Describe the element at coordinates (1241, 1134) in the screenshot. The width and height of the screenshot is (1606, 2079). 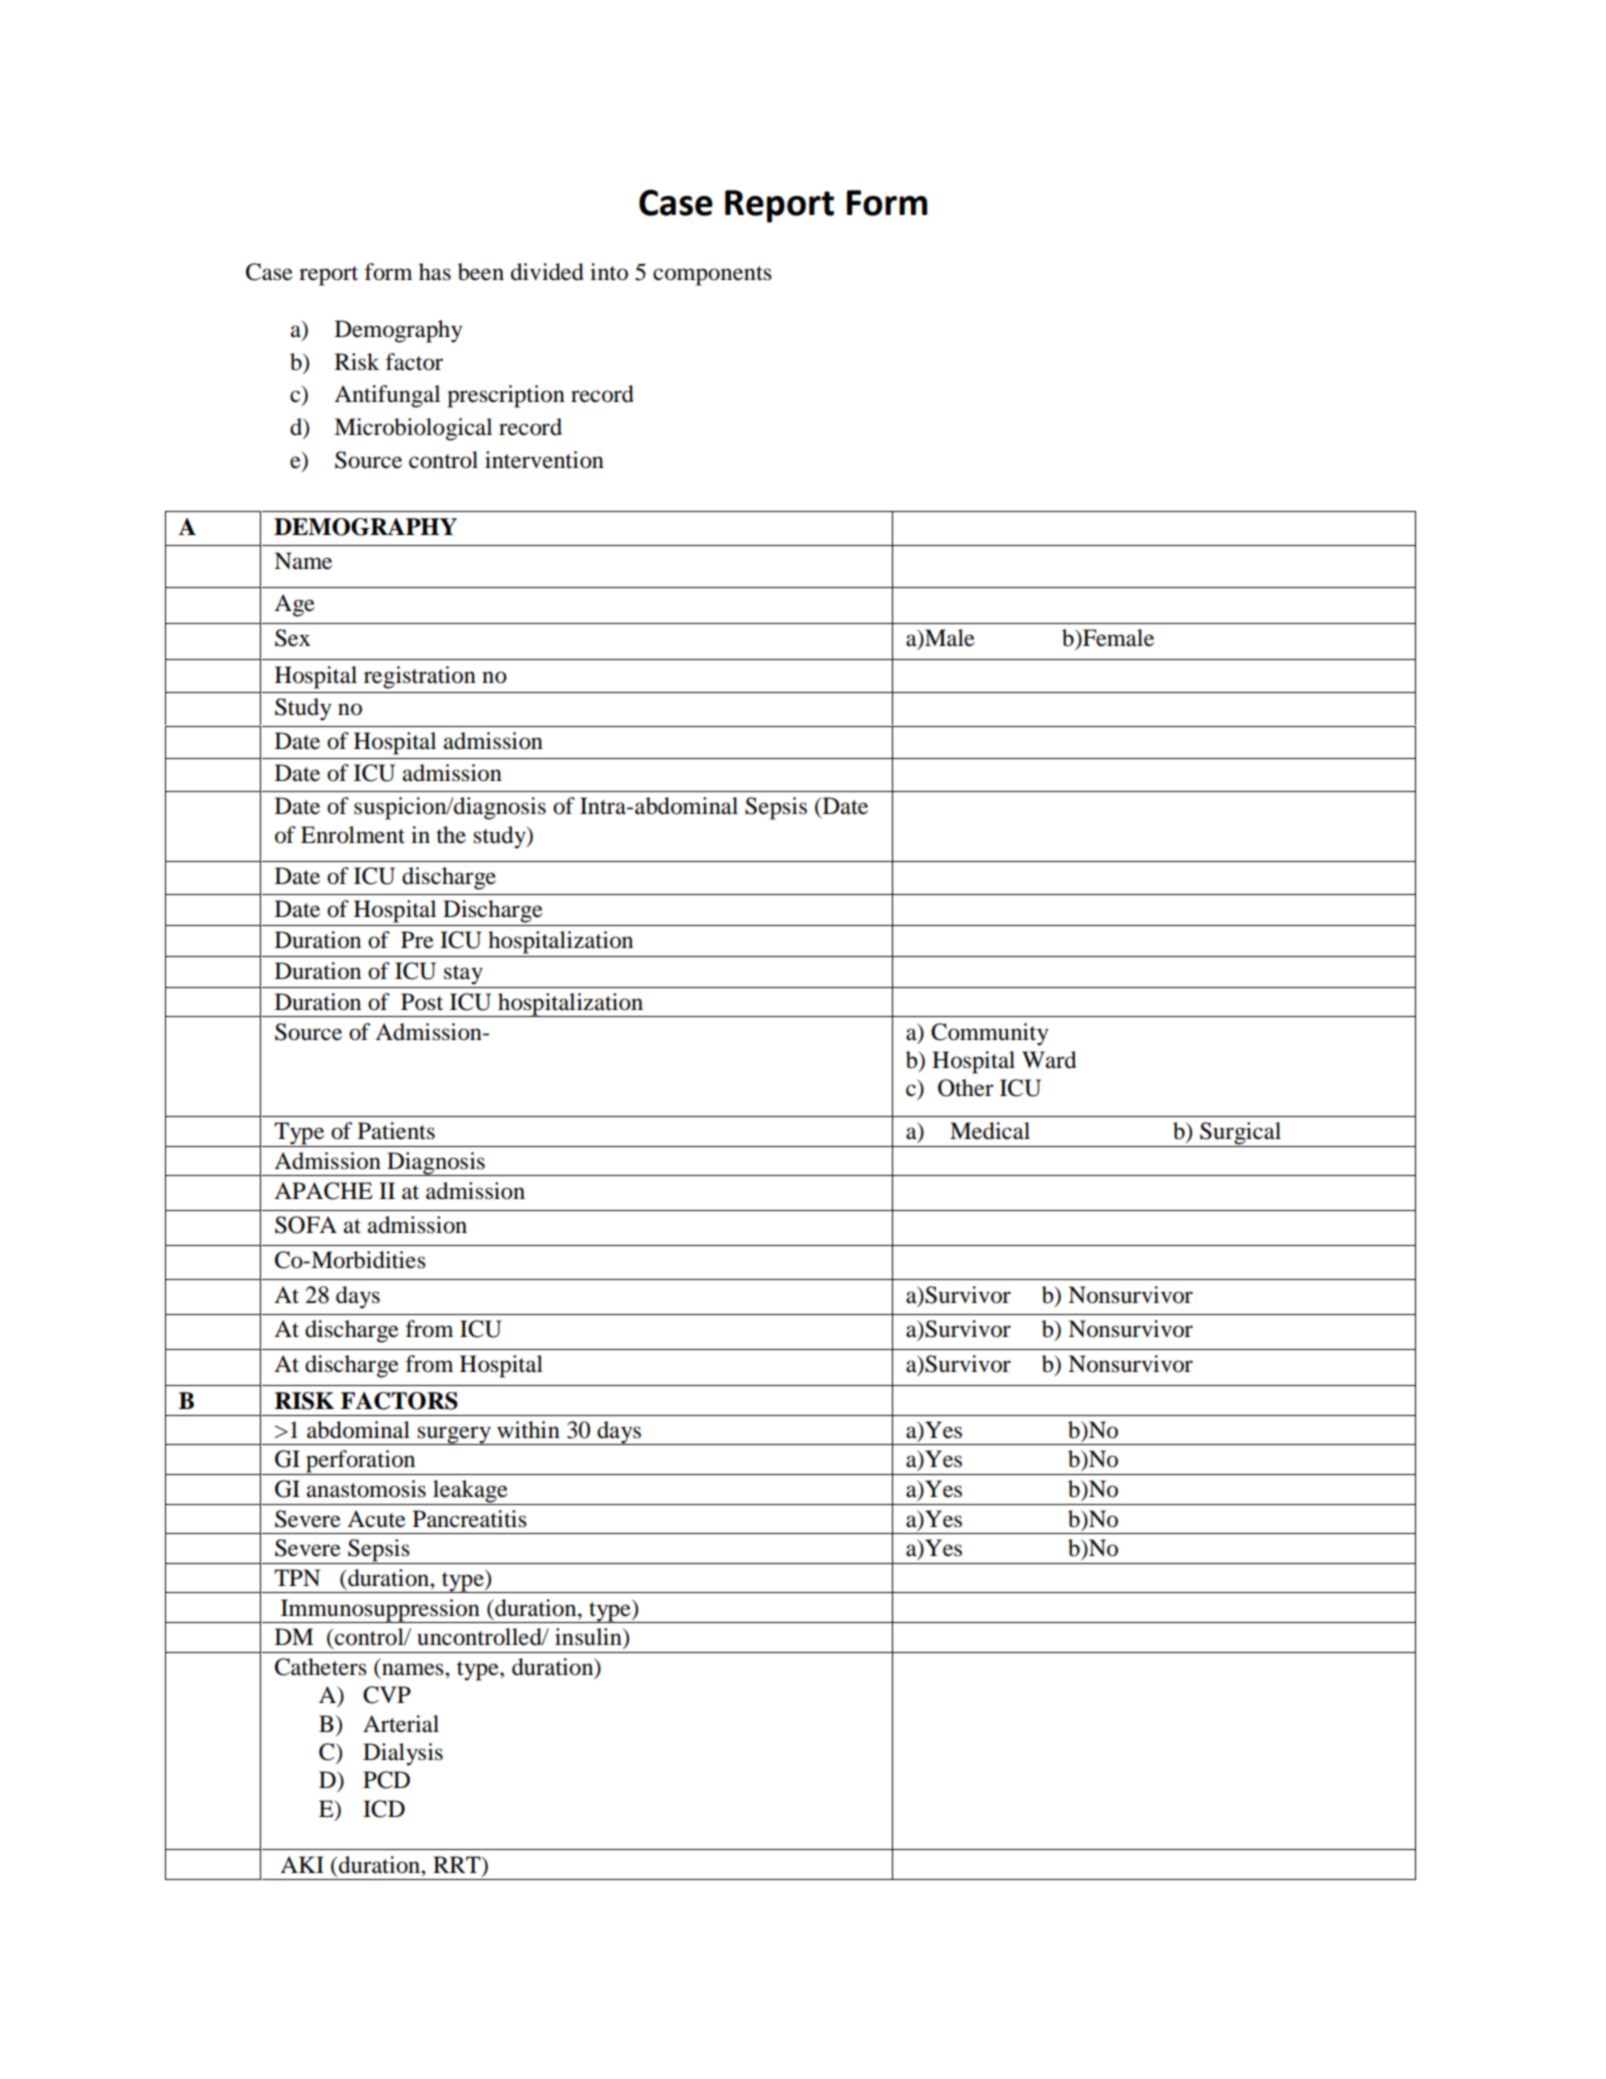
I see `Surgical` at that location.
